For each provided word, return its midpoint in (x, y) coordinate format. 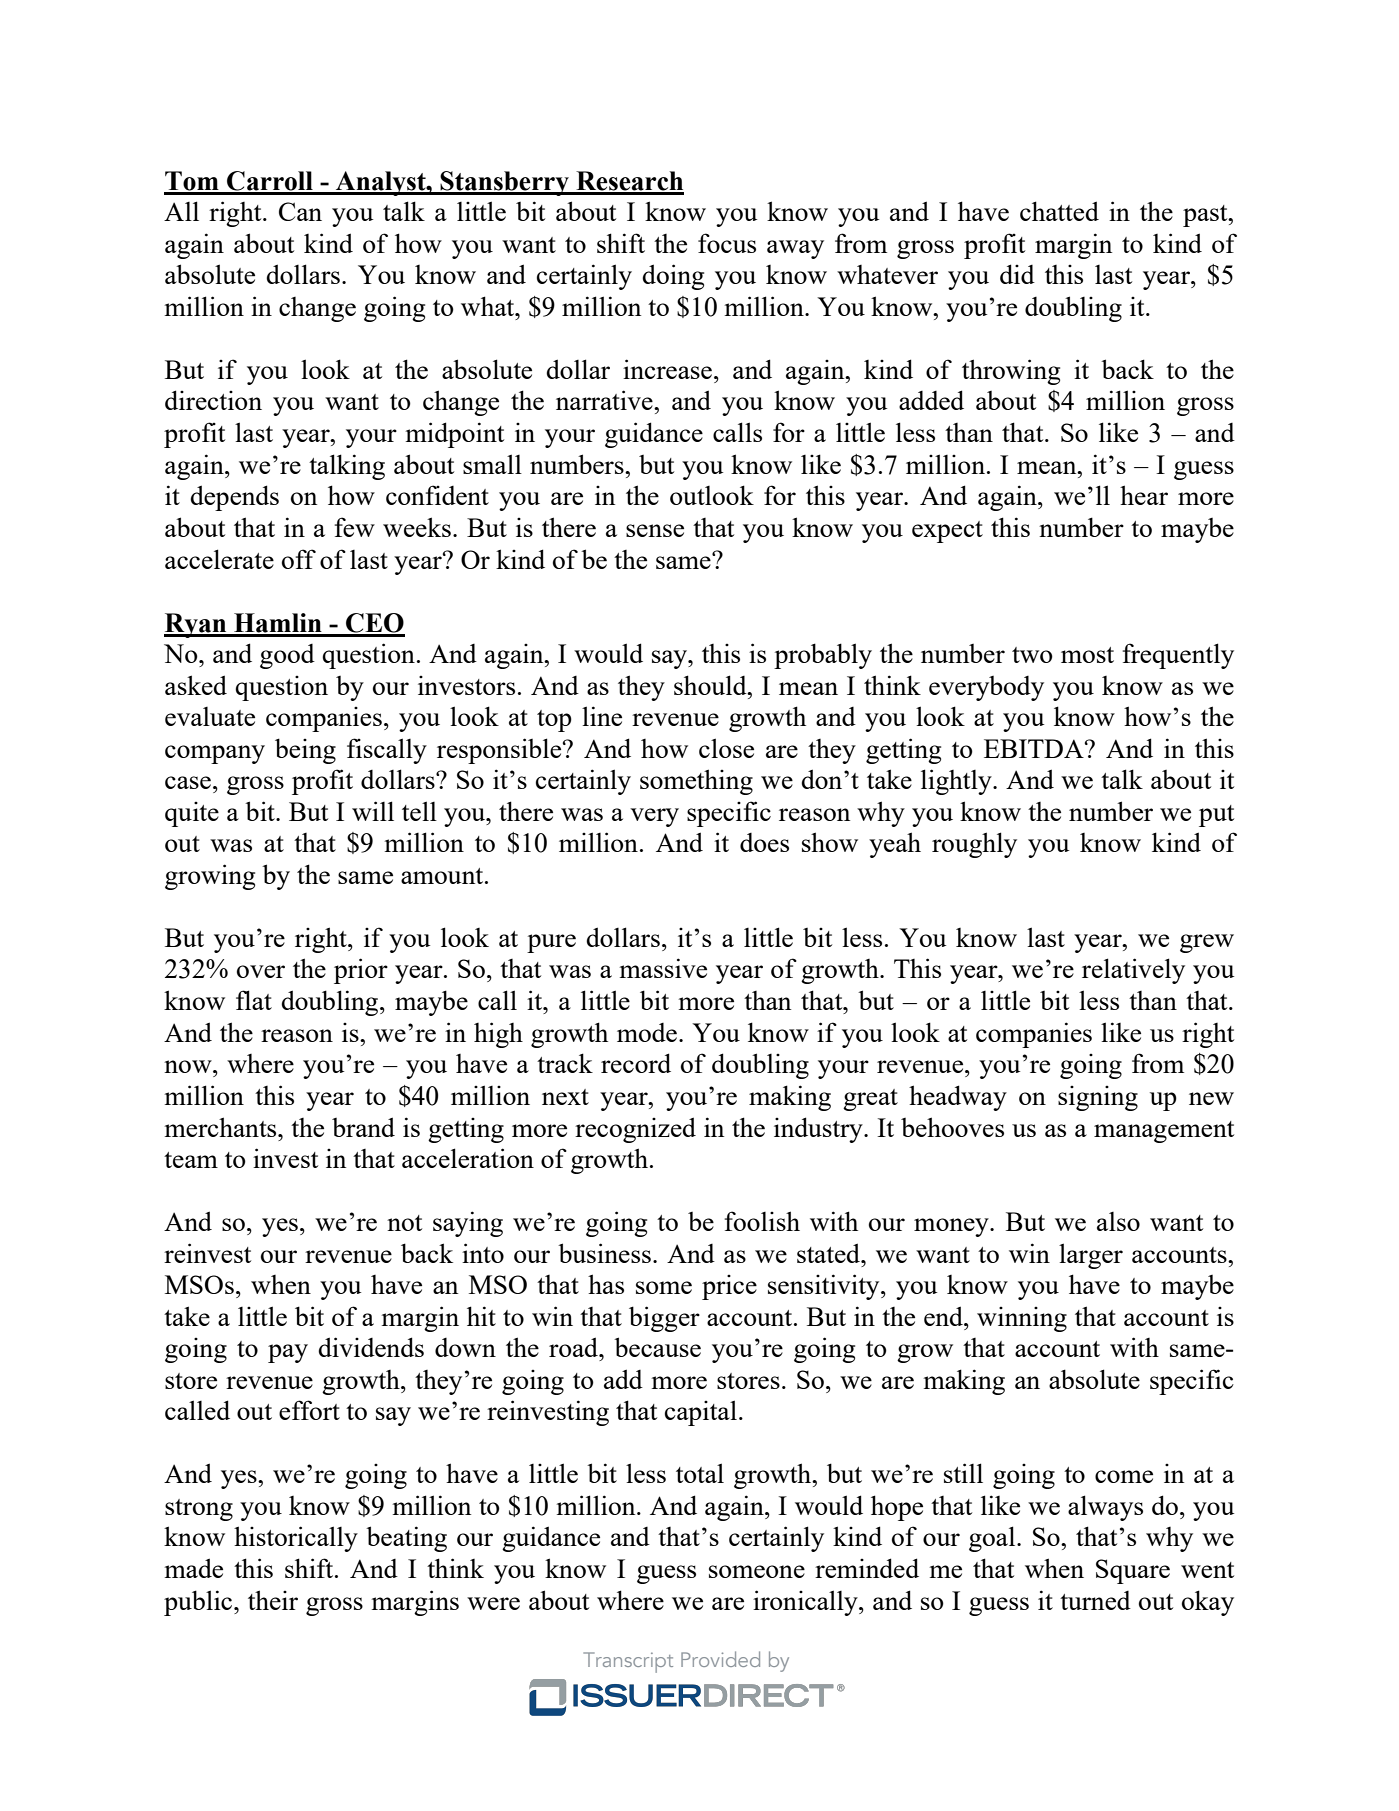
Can (300, 211)
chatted (1059, 211)
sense (655, 530)
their (273, 1600)
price (729, 1287)
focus (727, 243)
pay (288, 1353)
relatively (1133, 971)
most (1087, 655)
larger (1091, 1256)
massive (663, 968)
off (299, 559)
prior (361, 971)
